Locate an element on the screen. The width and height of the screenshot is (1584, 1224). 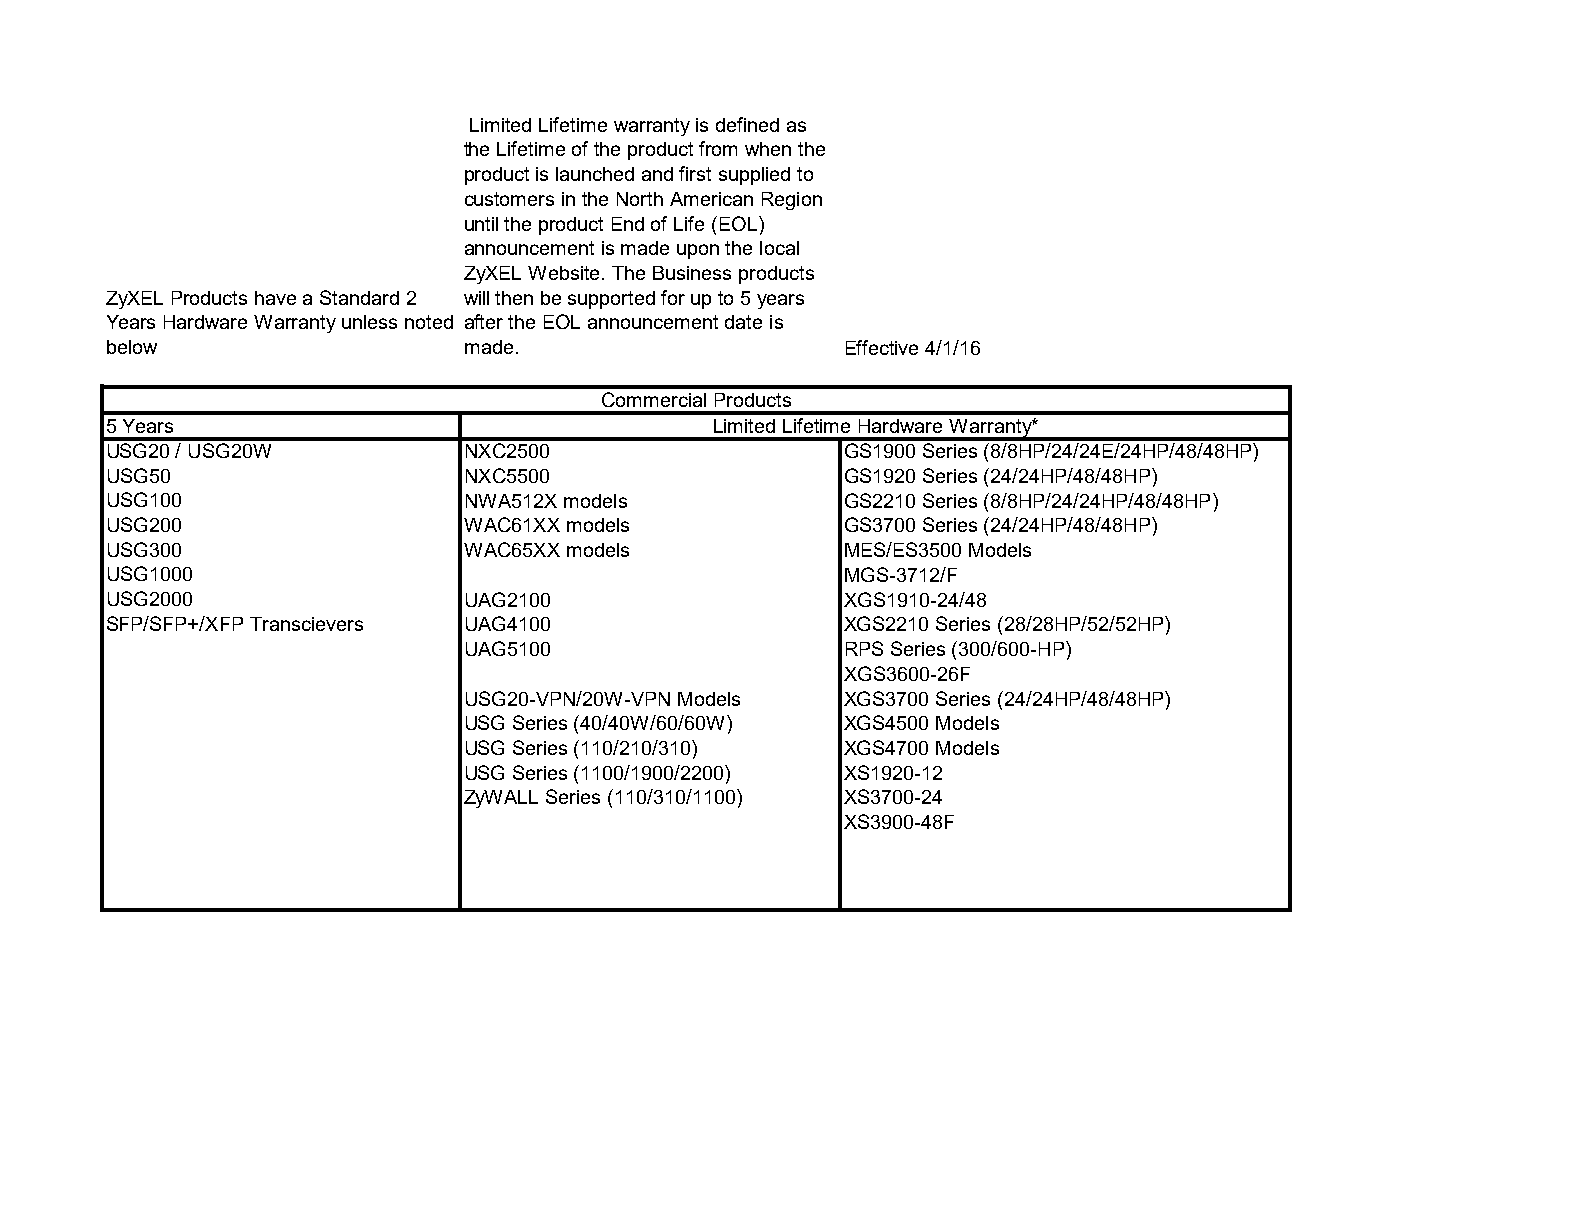
customers is located at coordinates (509, 199).
